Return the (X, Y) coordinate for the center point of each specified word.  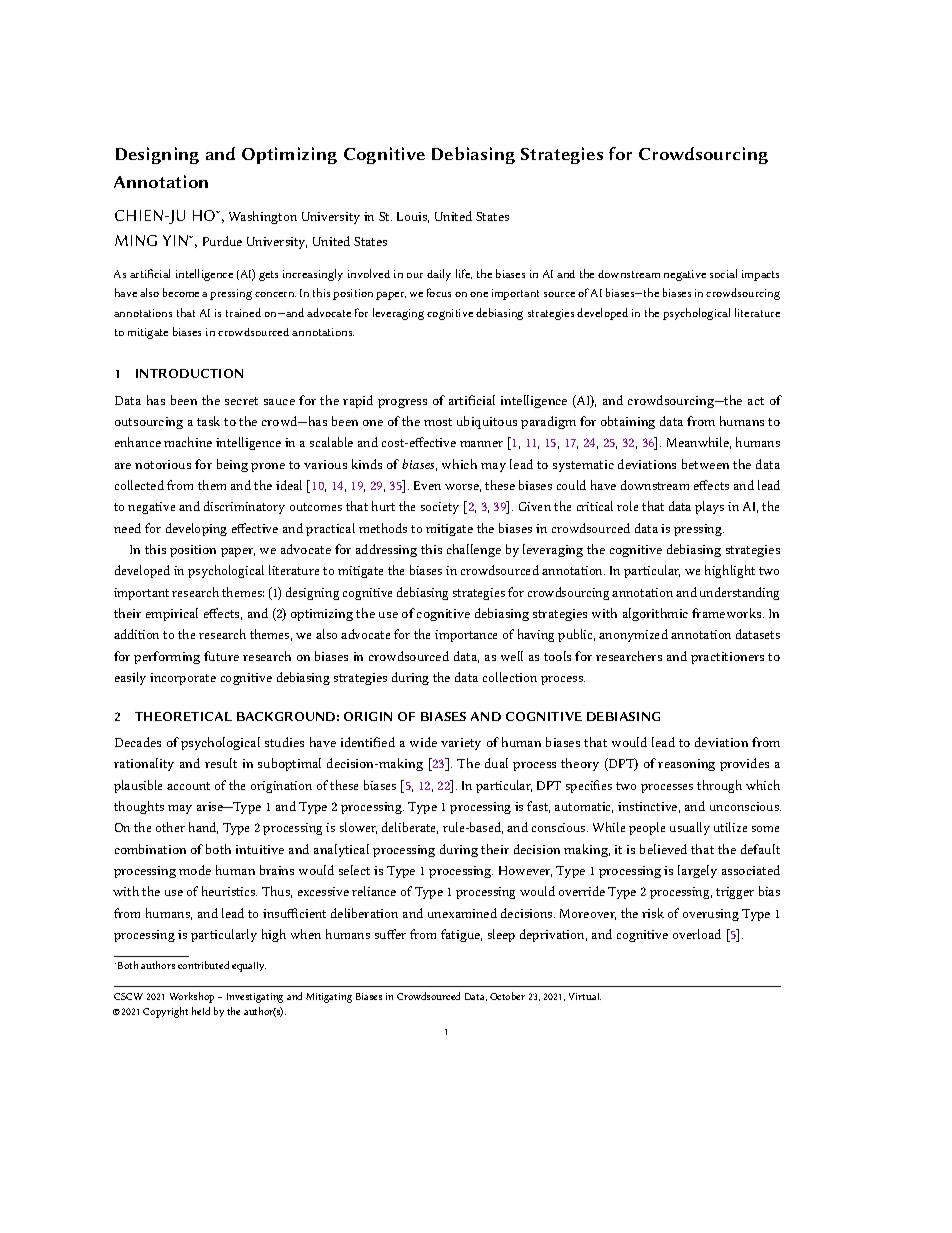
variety (461, 744)
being (232, 465)
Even (427, 485)
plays (709, 507)
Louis (413, 217)
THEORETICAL (183, 716)
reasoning (686, 765)
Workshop (192, 997)
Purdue (222, 241)
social (723, 273)
